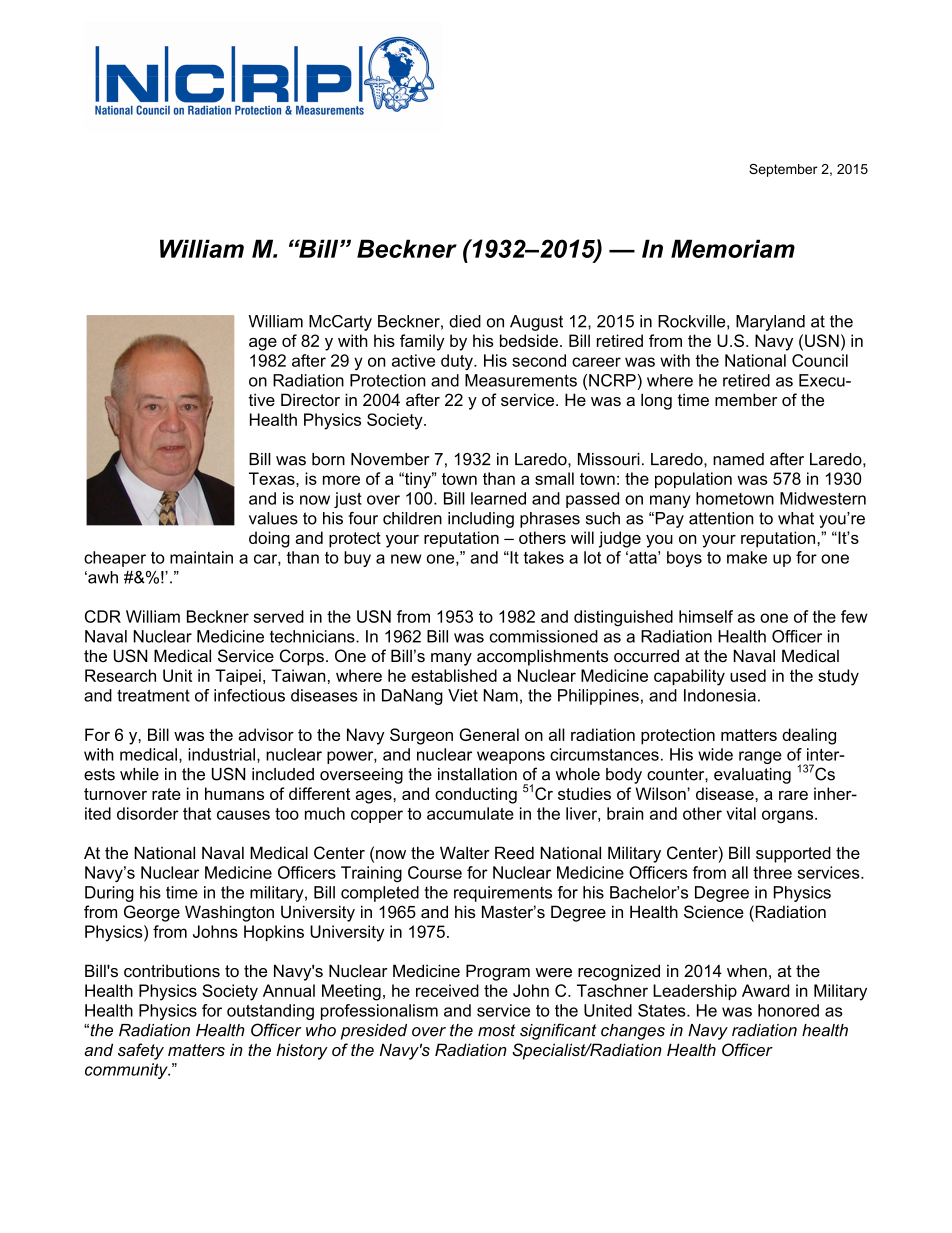  What do you see at coordinates (706, 616) in the screenshot?
I see `himself` at bounding box center [706, 616].
